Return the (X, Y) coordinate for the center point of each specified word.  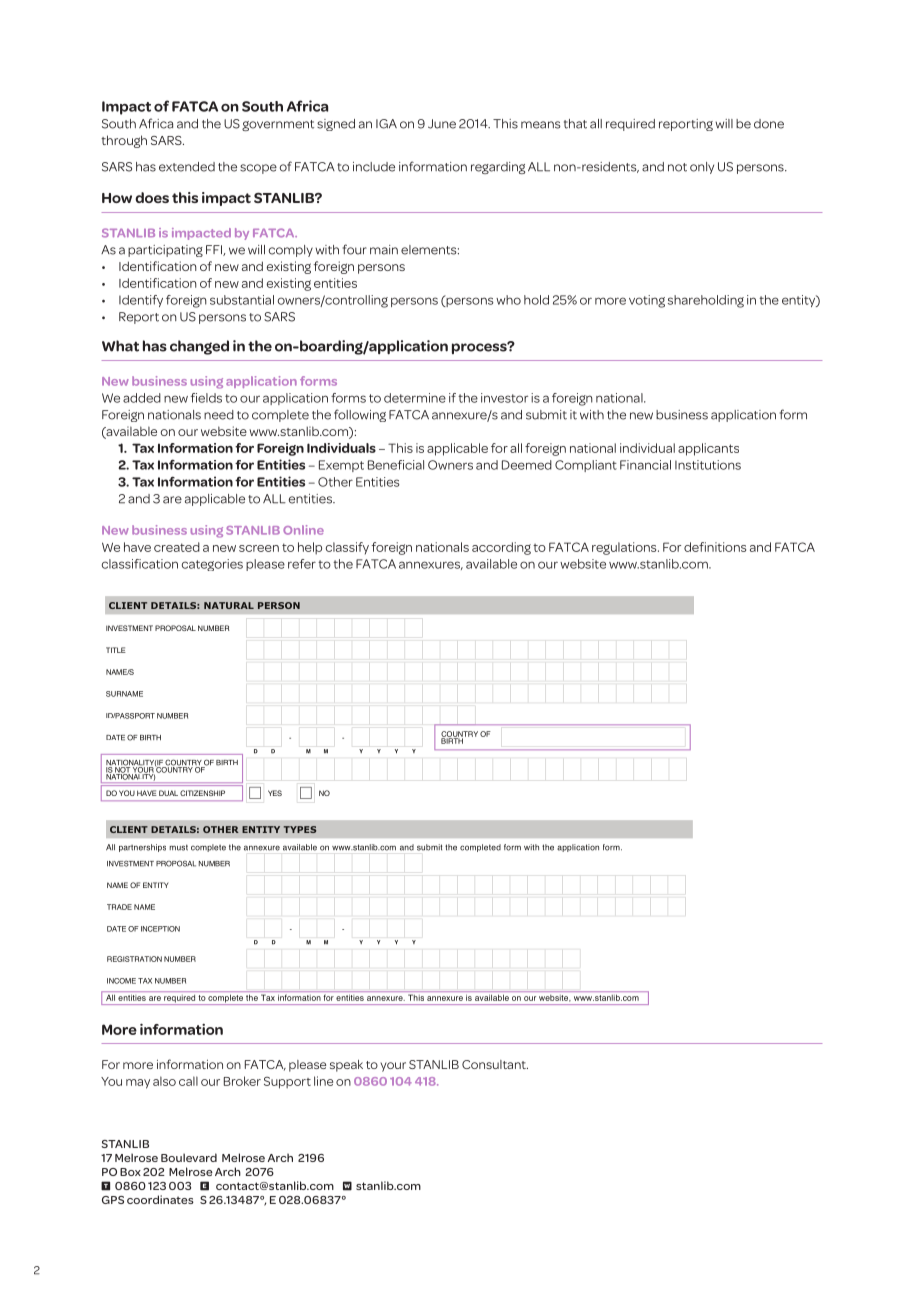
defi (695, 547)
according (501, 548)
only (702, 168)
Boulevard (189, 1157)
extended (187, 167)
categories (212, 565)
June (442, 124)
